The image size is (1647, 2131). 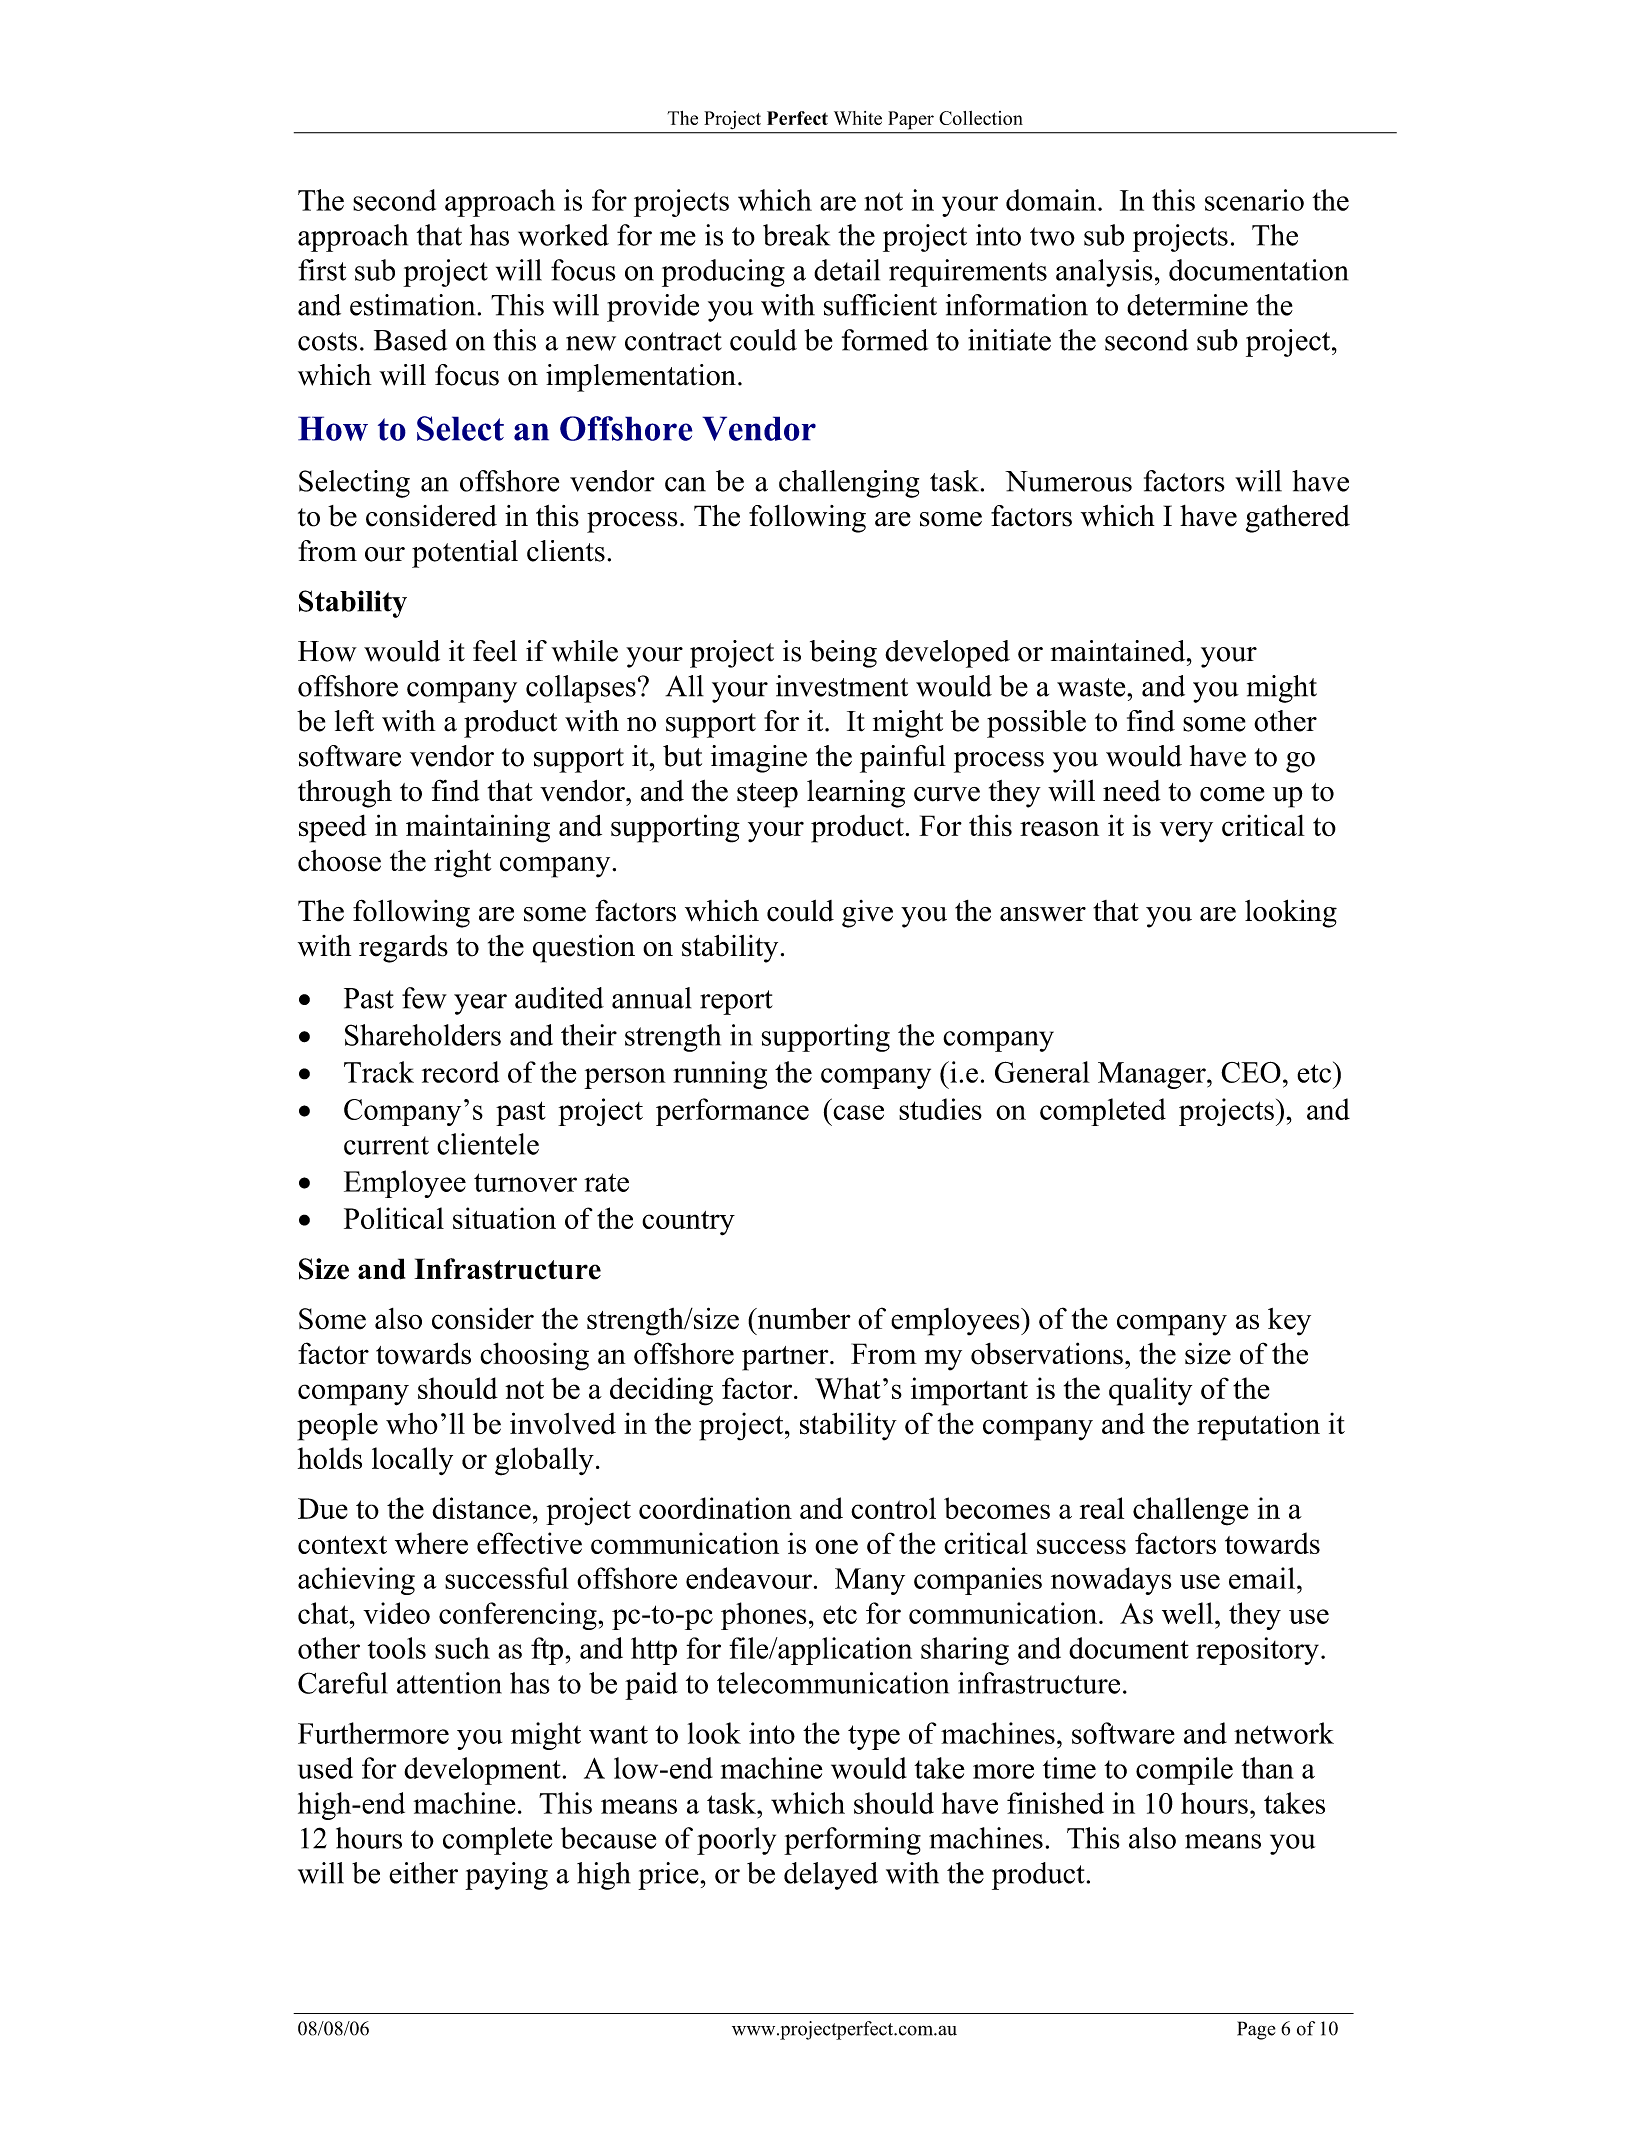 I want to click on delayed, so click(x=831, y=1876).
